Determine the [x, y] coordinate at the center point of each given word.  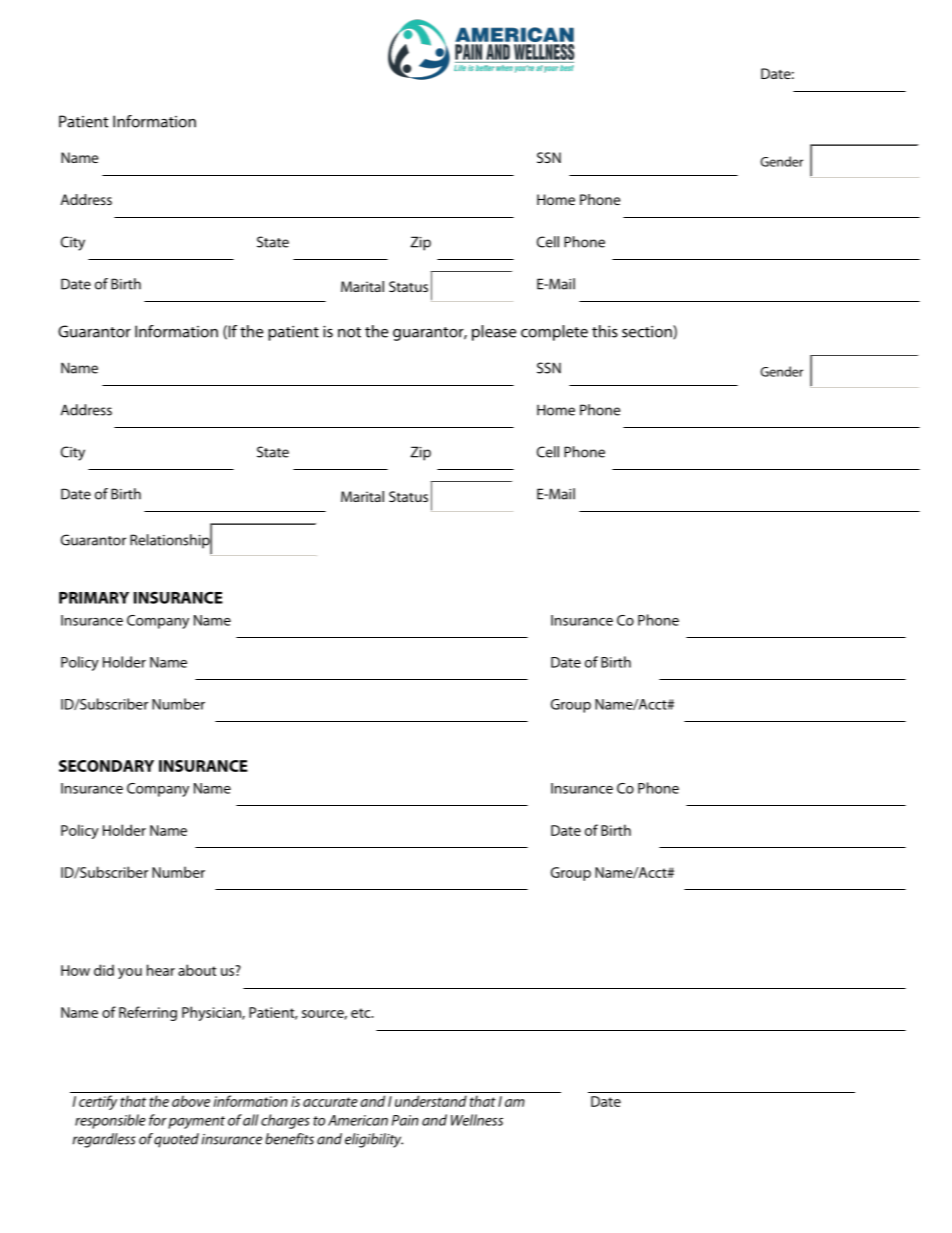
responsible [110, 1121]
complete [554, 333]
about [197, 970]
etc [362, 1013]
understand [431, 1101]
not [349, 332]
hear [161, 970]
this [605, 331]
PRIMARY [94, 598]
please [494, 333]
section [648, 332]
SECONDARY [106, 766]
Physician [212, 1013]
